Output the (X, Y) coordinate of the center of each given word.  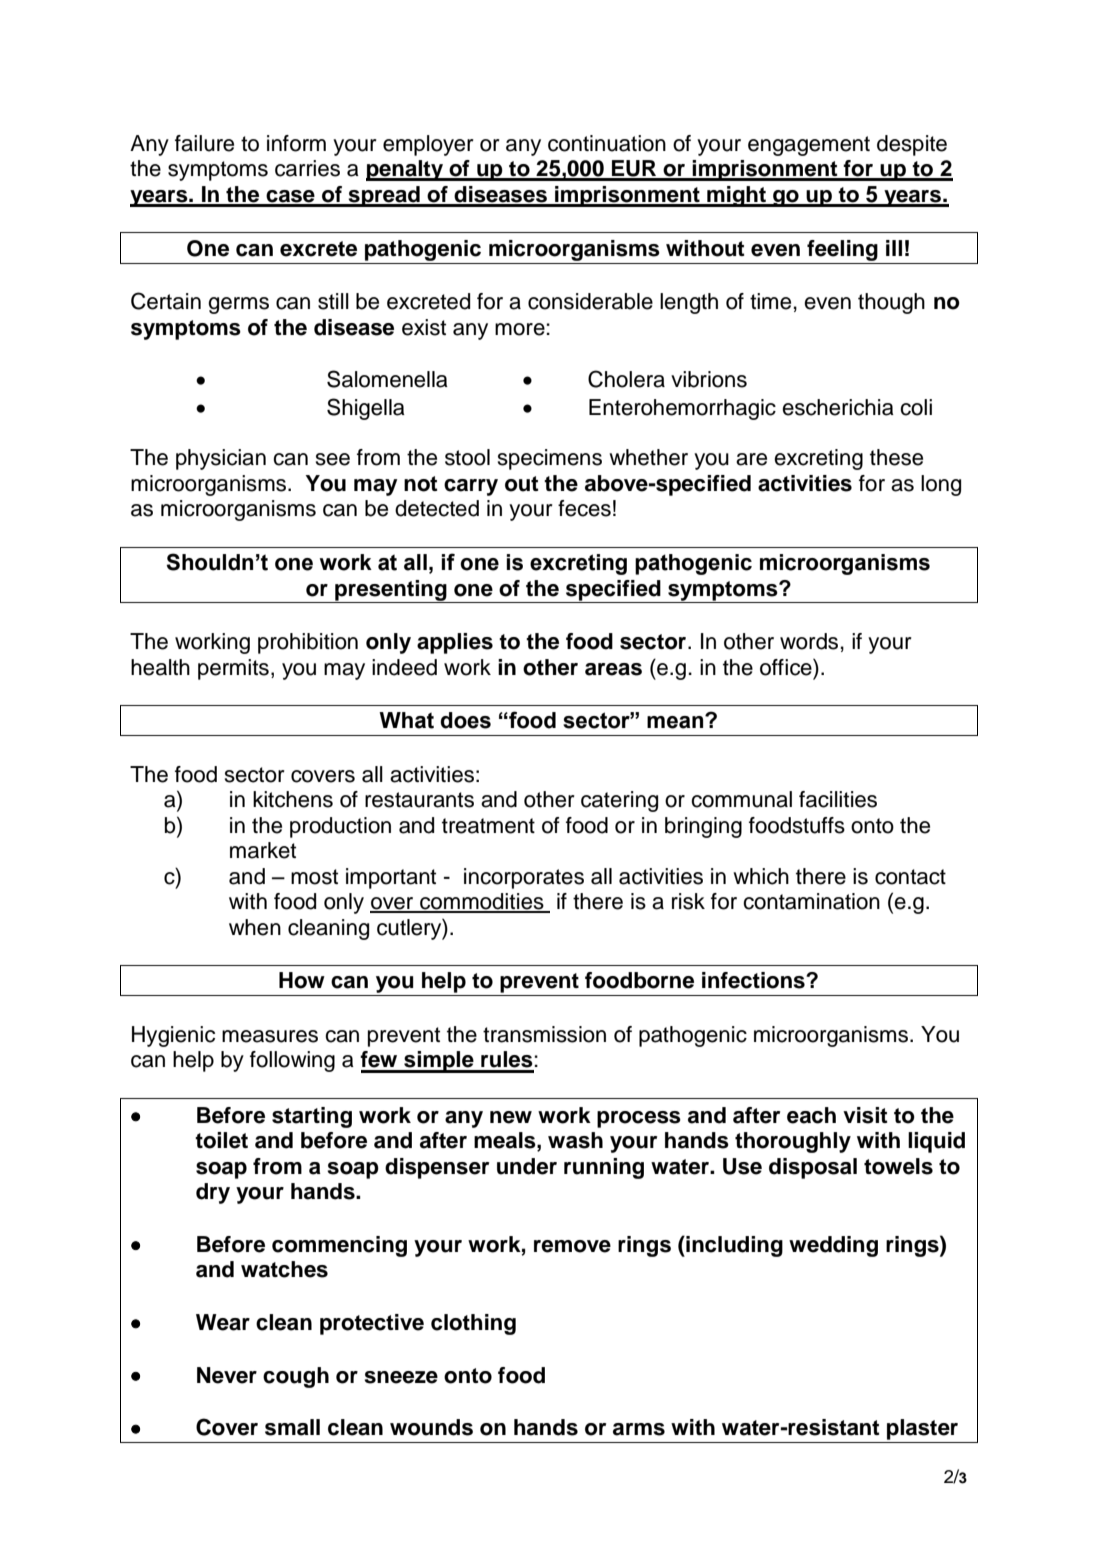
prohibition (308, 643)
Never (227, 1375)
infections (754, 980)
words (809, 641)
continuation (607, 143)
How (302, 980)
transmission (544, 1034)
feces (584, 508)
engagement (809, 146)
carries (307, 168)
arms (639, 1429)
